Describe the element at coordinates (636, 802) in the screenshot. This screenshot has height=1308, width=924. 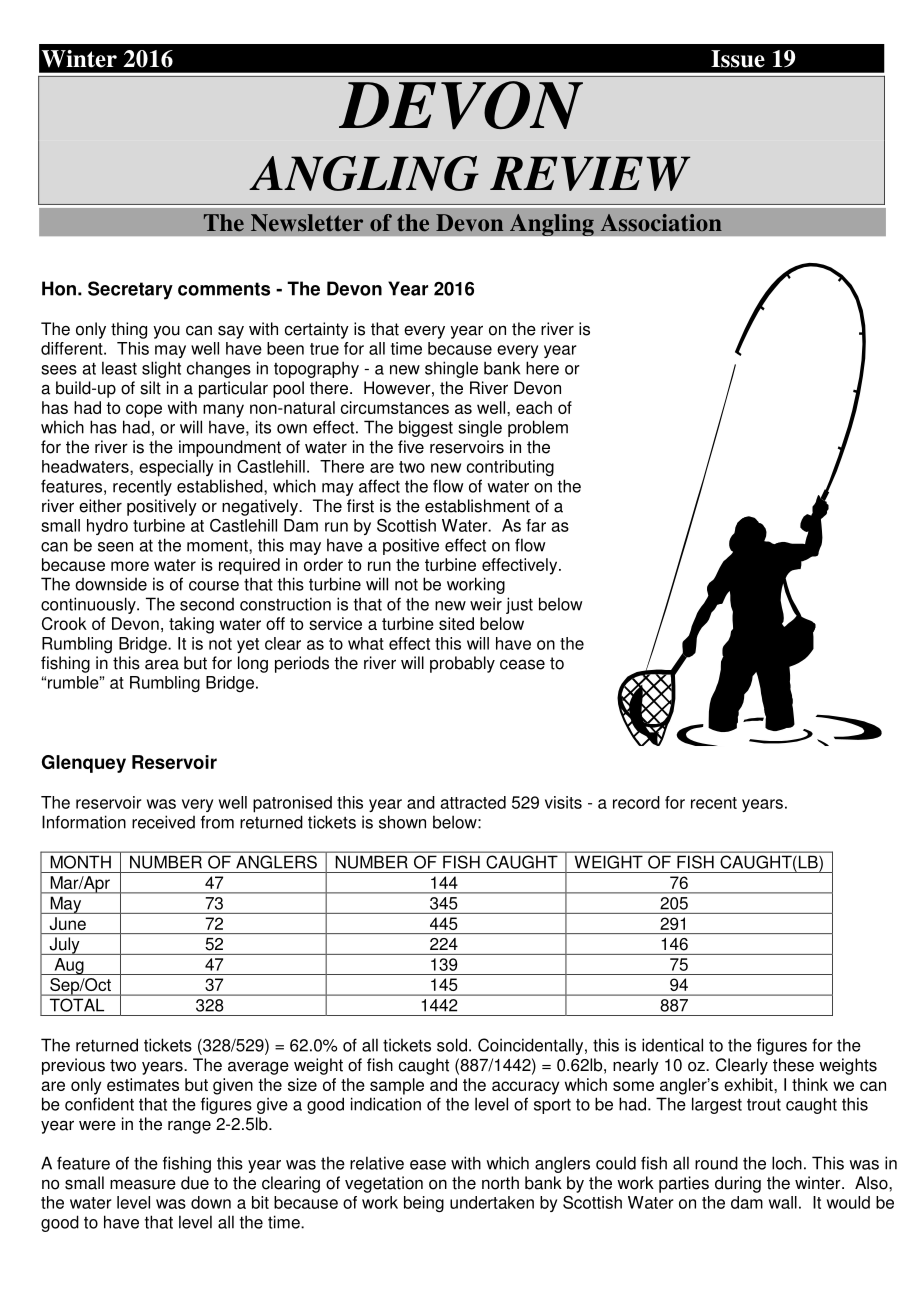
I see `record` at that location.
